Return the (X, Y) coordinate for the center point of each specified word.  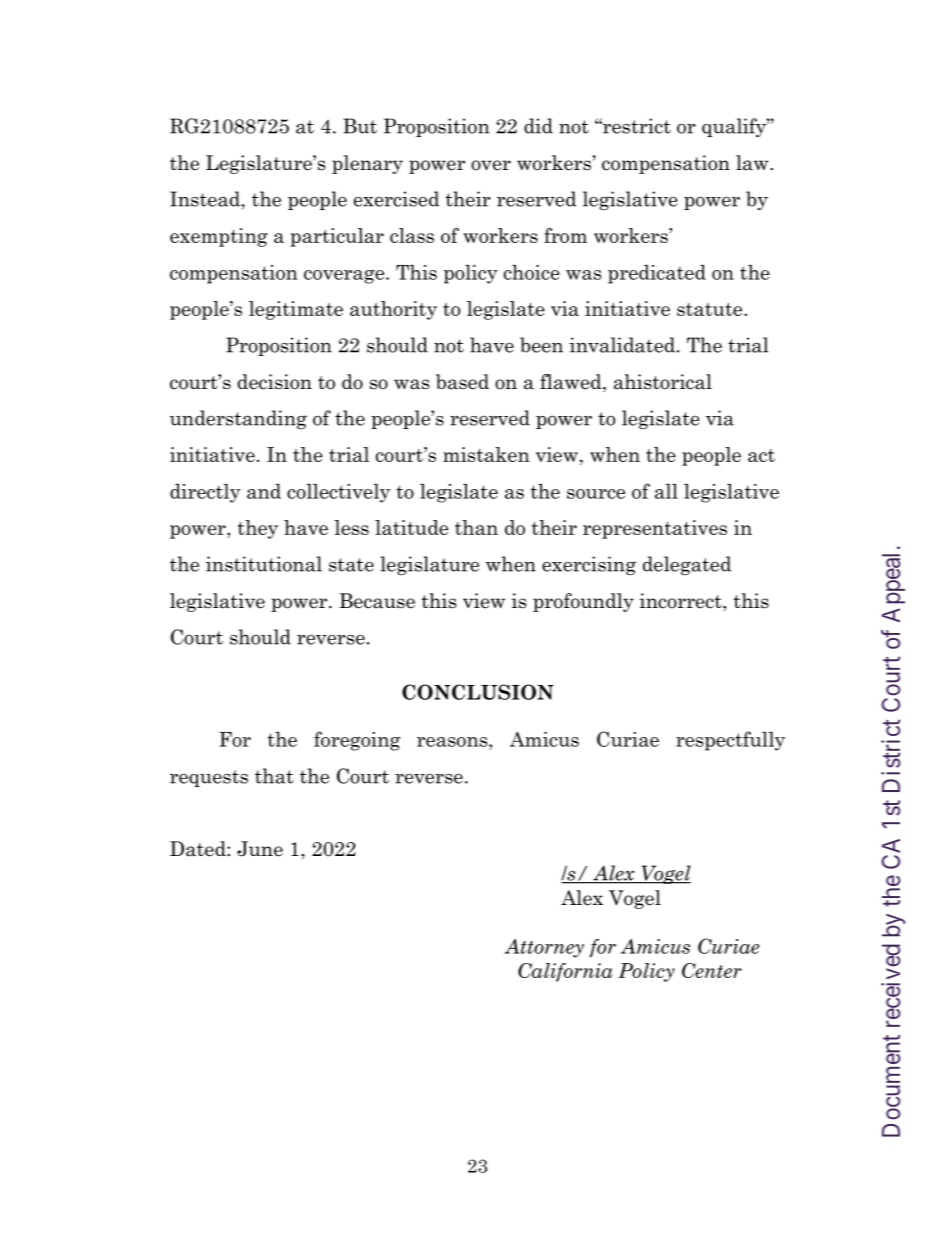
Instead (206, 199)
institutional (264, 564)
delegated (687, 565)
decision (275, 382)
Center (712, 970)
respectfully (730, 741)
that (274, 776)
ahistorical (663, 382)
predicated (657, 274)
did (538, 126)
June (260, 849)
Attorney (544, 948)
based (462, 382)
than (476, 527)
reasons (453, 742)
